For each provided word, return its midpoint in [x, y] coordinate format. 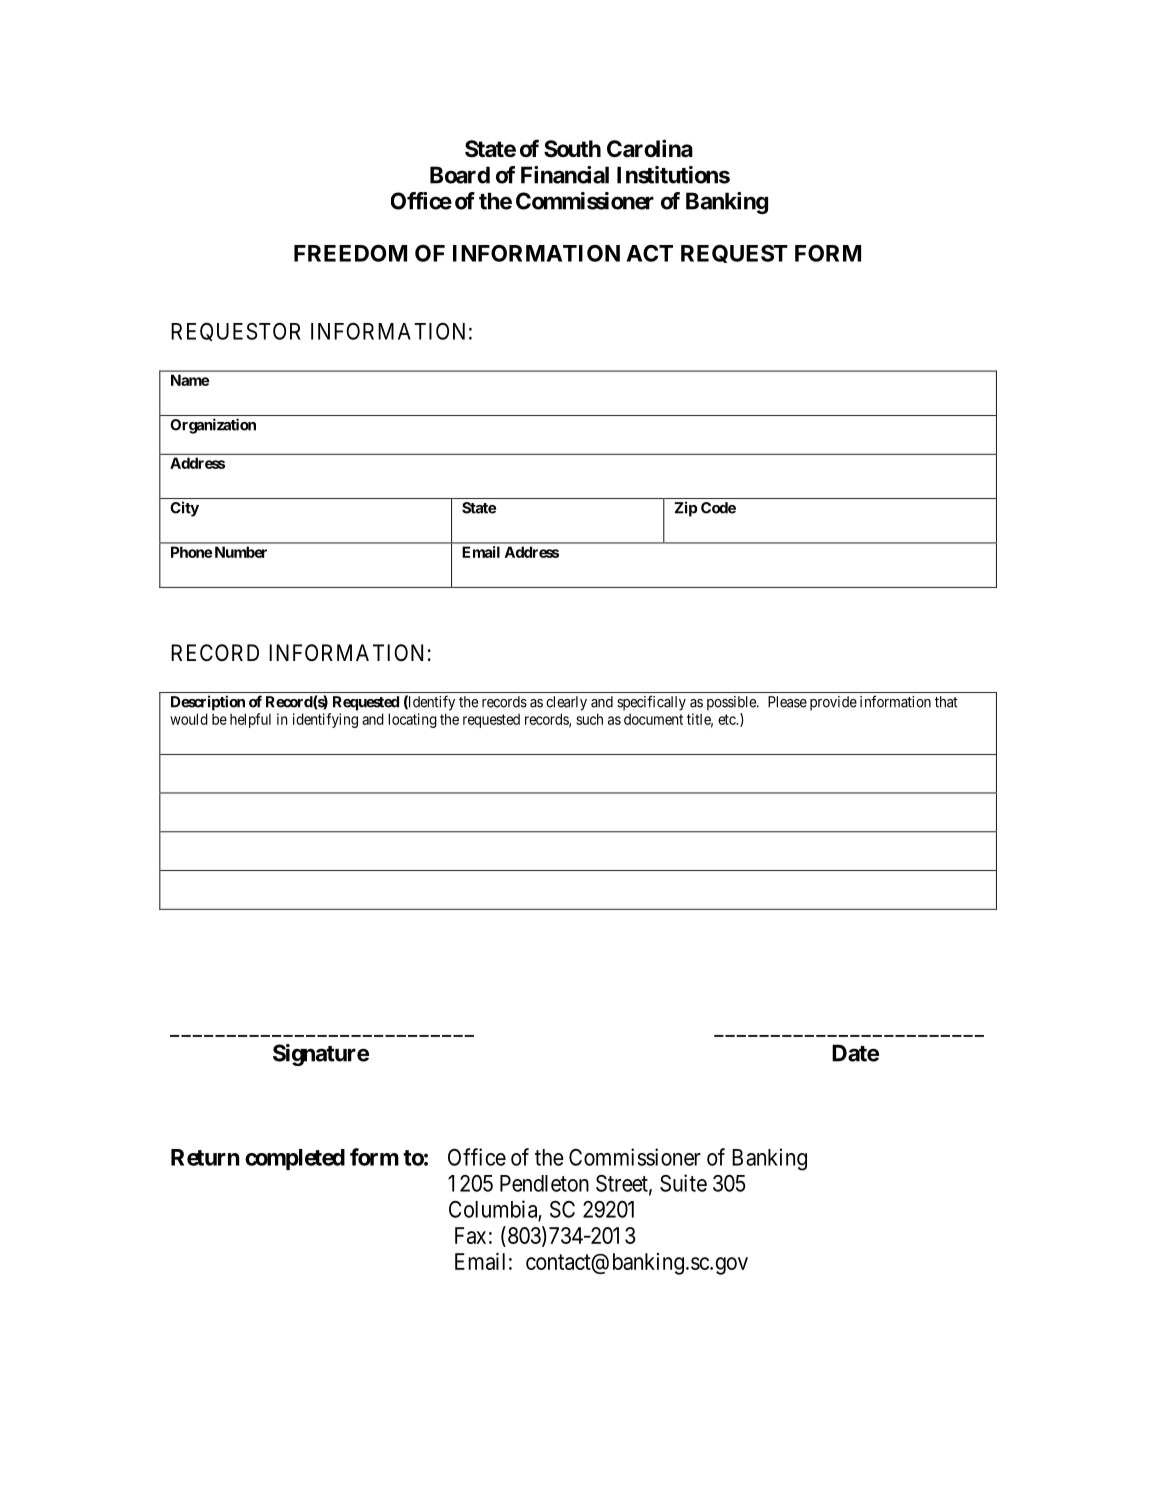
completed [295, 1159]
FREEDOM [350, 253]
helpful [250, 720]
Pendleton [544, 1183]
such [589, 719]
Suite [683, 1183]
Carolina [650, 148]
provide [833, 703]
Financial [565, 175]
